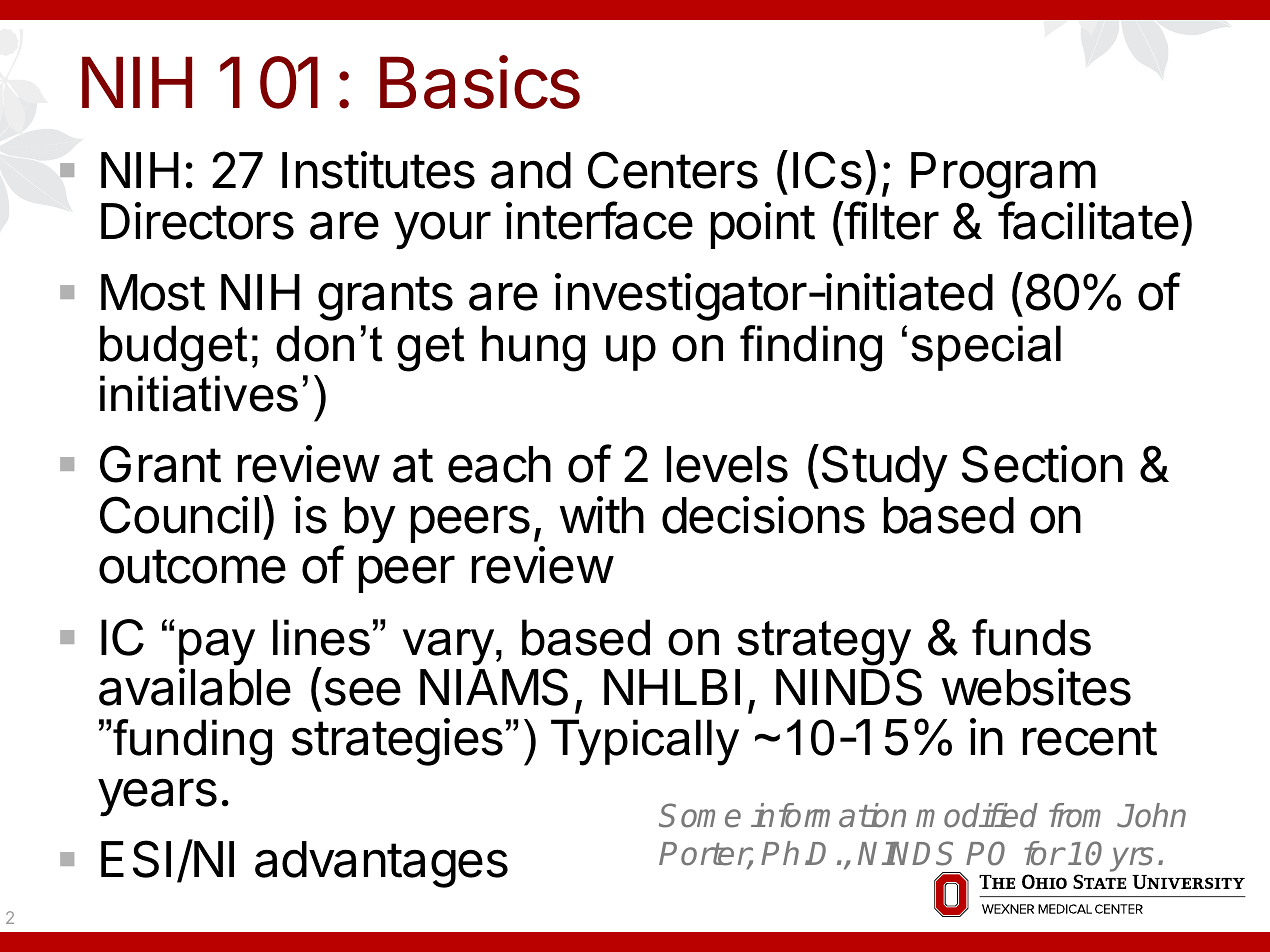  Describe the element at coordinates (378, 170) in the document. I see `Institutes` at that location.
